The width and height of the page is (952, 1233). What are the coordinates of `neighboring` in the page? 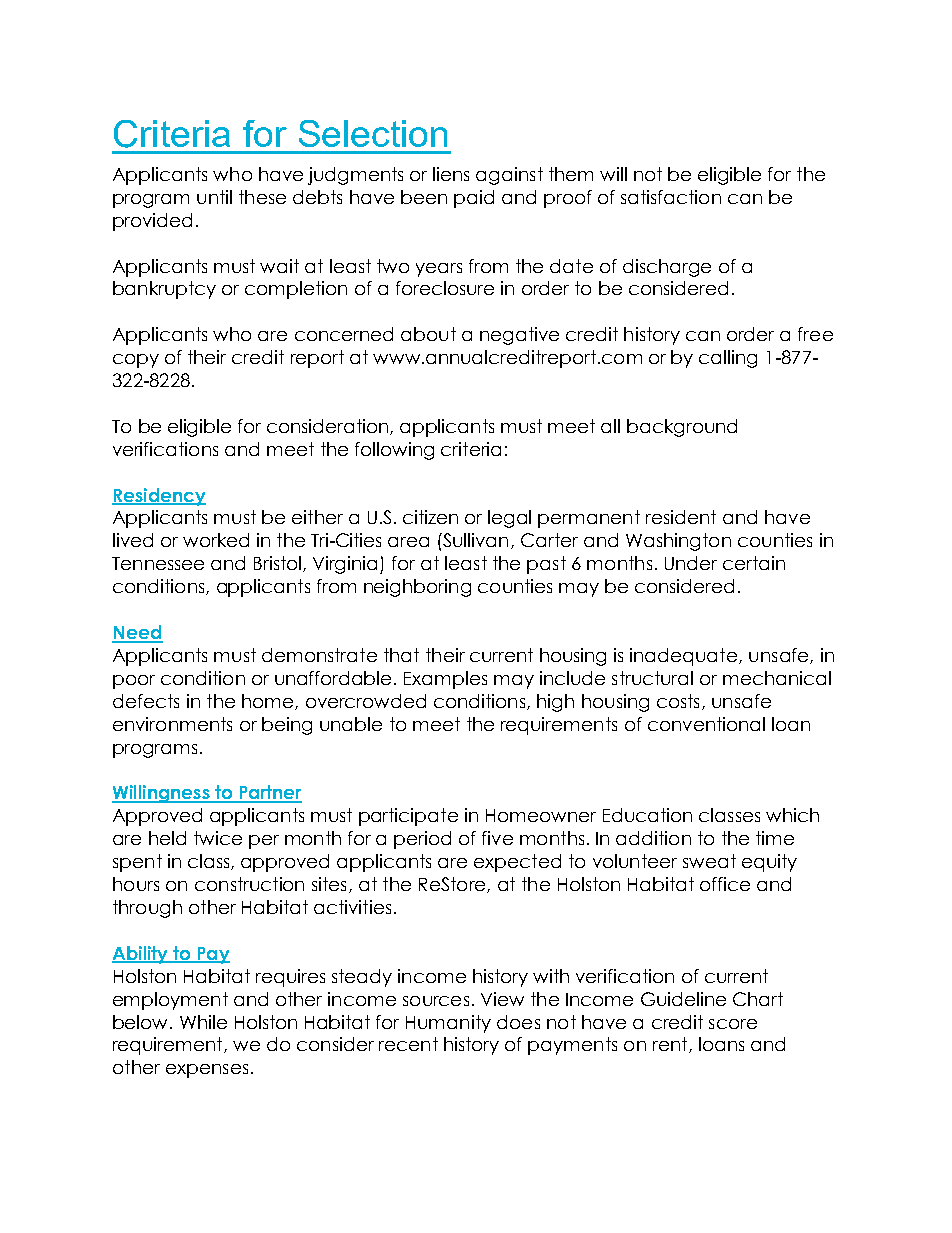 It's located at (417, 588).
